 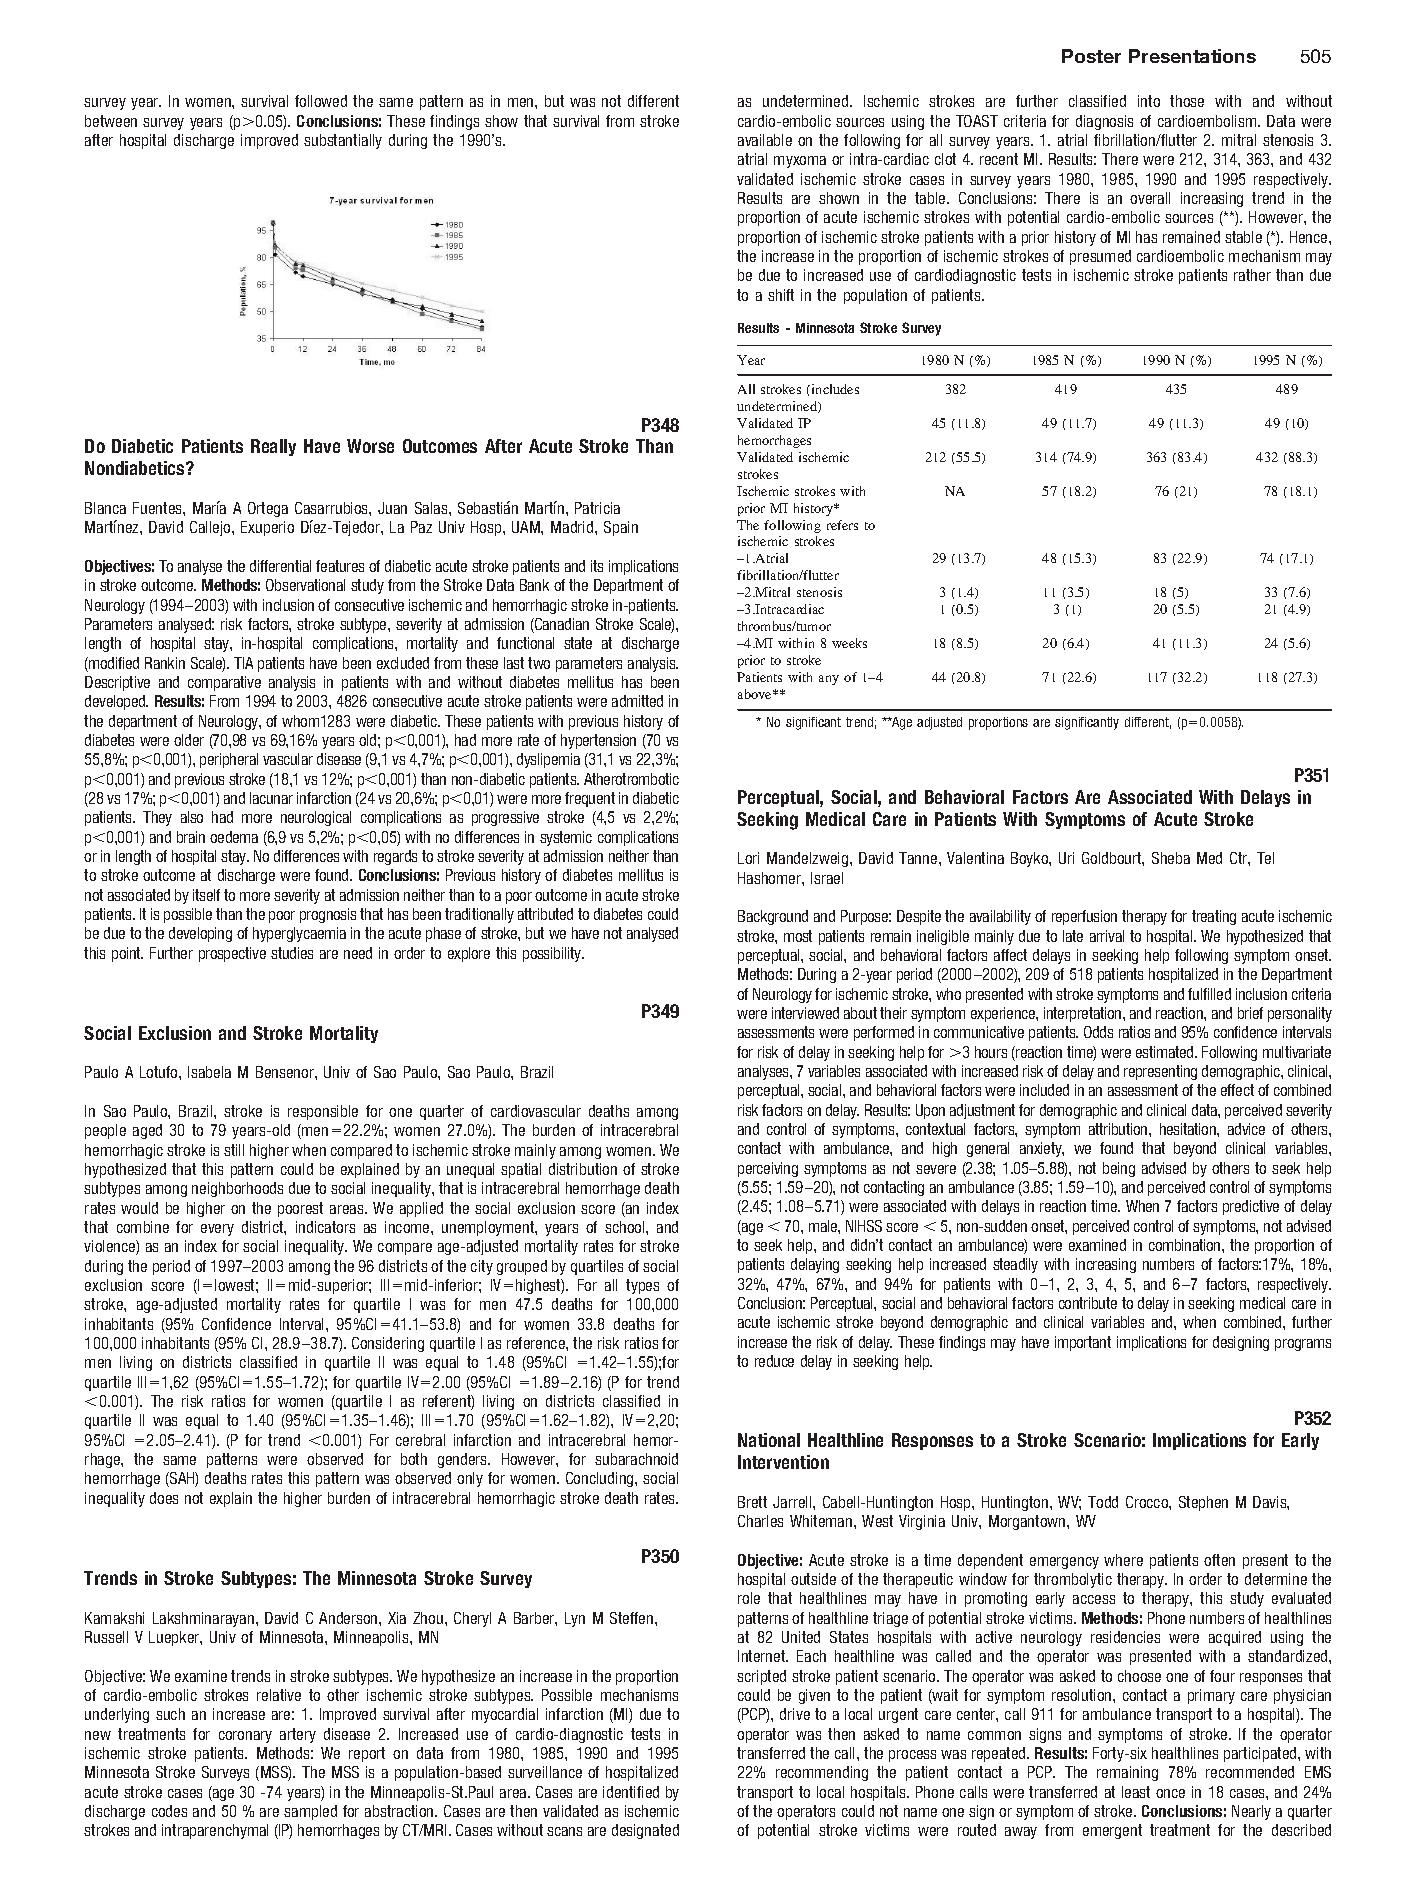 What do you see at coordinates (765, 140) in the screenshot?
I see `available` at bounding box center [765, 140].
